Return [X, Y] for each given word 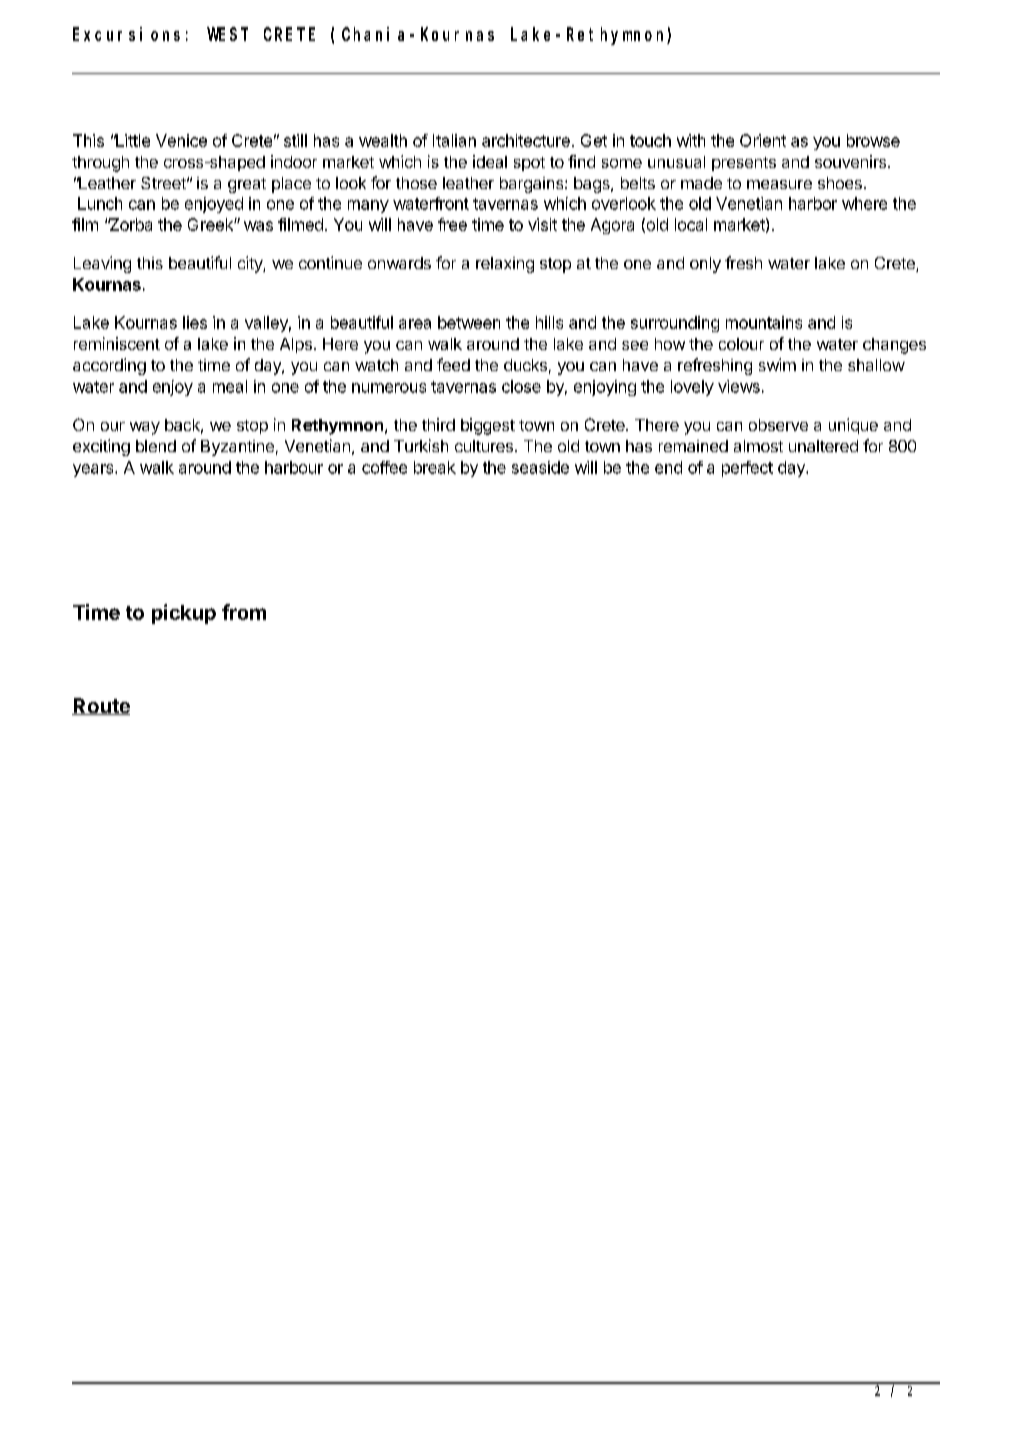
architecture [526, 140]
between [469, 322]
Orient [763, 140]
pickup [184, 614]
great [247, 185]
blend [156, 446]
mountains [764, 322]
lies [195, 322]
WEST [227, 34]
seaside [540, 467]
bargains [533, 185]
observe [778, 425]
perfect [747, 469]
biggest [488, 426]
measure [779, 184]
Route [101, 706]
